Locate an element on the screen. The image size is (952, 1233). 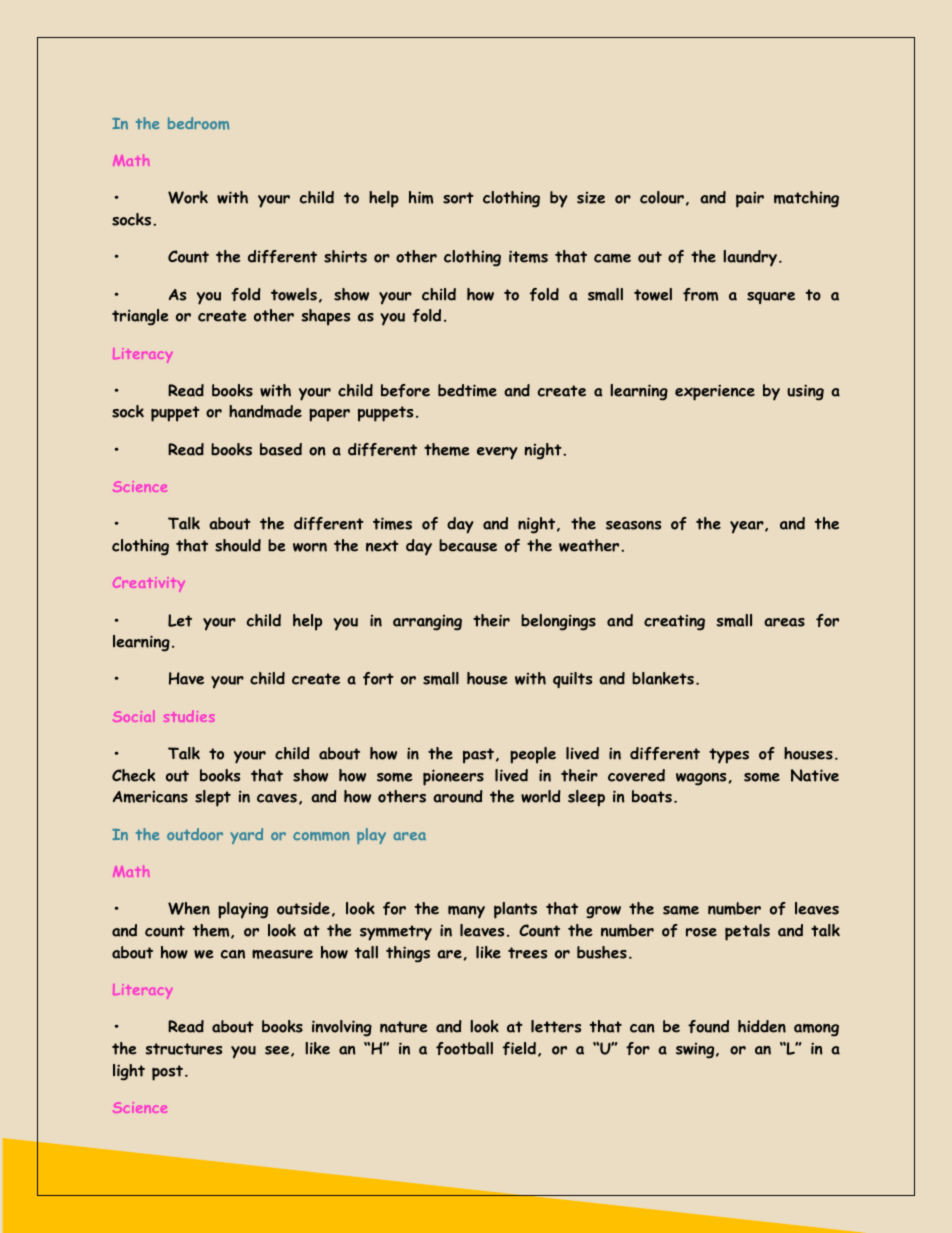
pair is located at coordinates (750, 200).
